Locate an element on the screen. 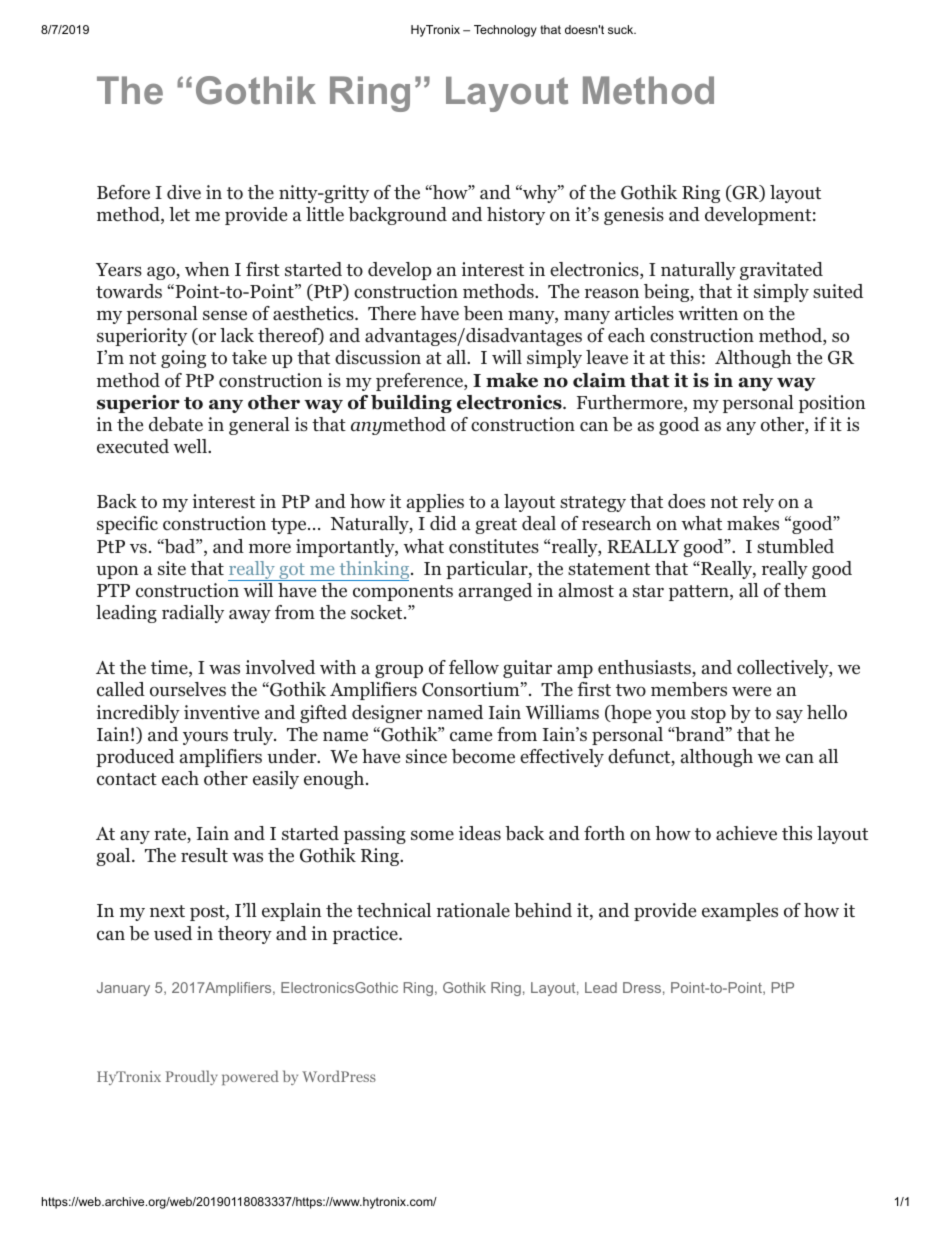 Image resolution: width=952 pixels, height=1233 pixels. suck is located at coordinates (622, 29).
